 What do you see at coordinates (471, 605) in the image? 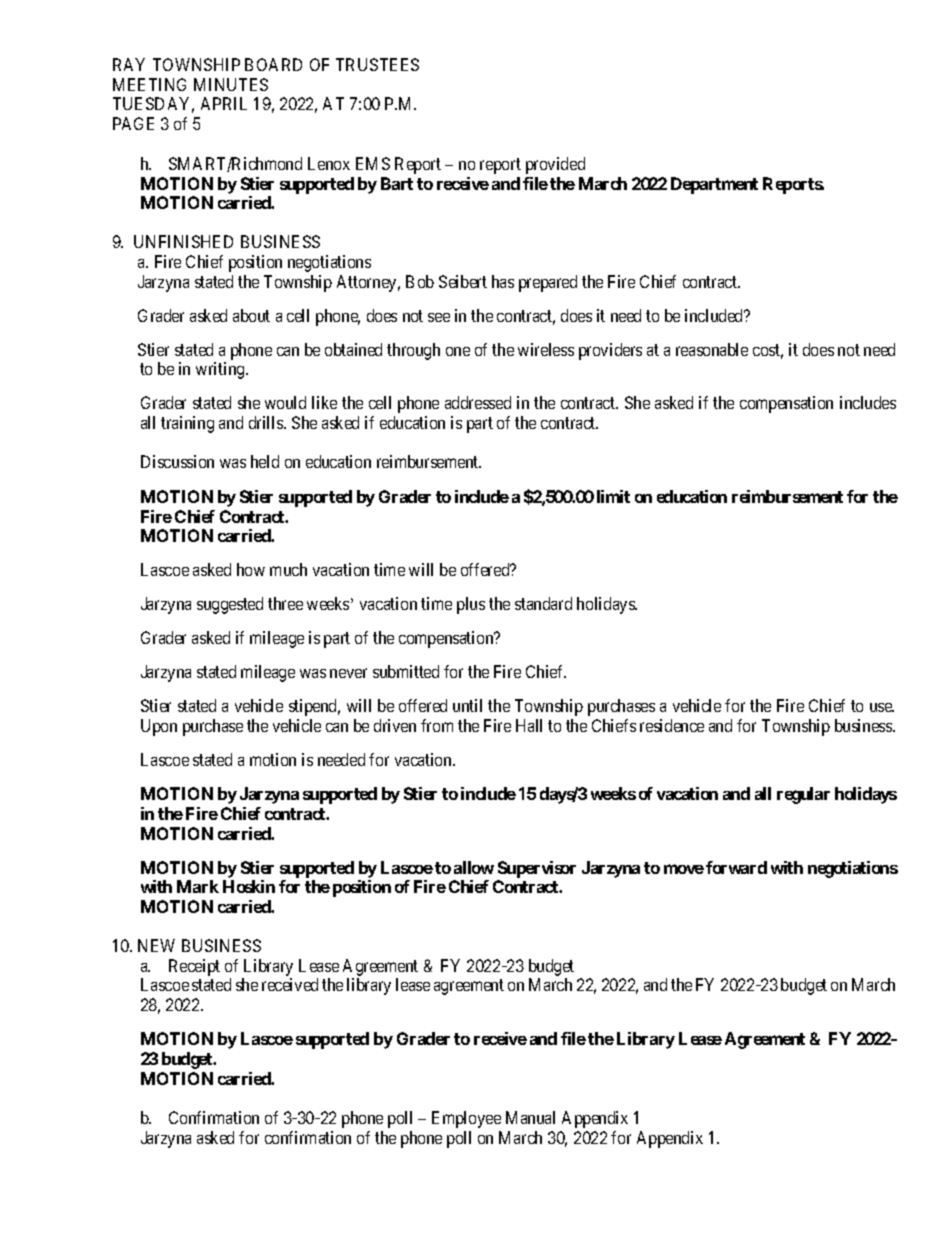
I see `plus` at bounding box center [471, 605].
